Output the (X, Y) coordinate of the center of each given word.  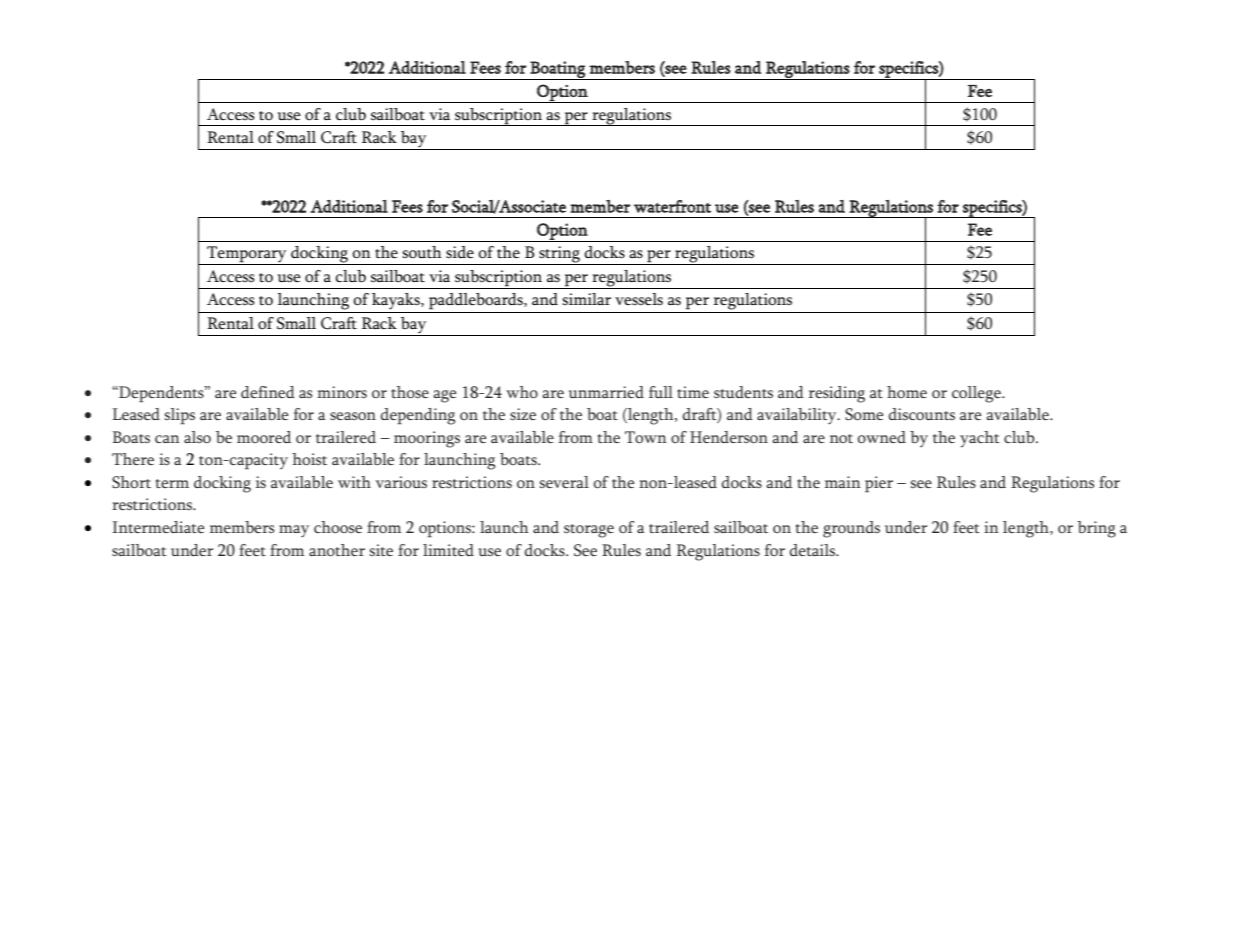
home (907, 392)
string (559, 255)
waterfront (672, 206)
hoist (309, 459)
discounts (922, 414)
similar (587, 299)
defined (268, 392)
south (422, 252)
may (294, 531)
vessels (639, 299)
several (564, 482)
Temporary (247, 255)
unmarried (606, 392)
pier (879, 484)
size (523, 414)
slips (180, 416)
